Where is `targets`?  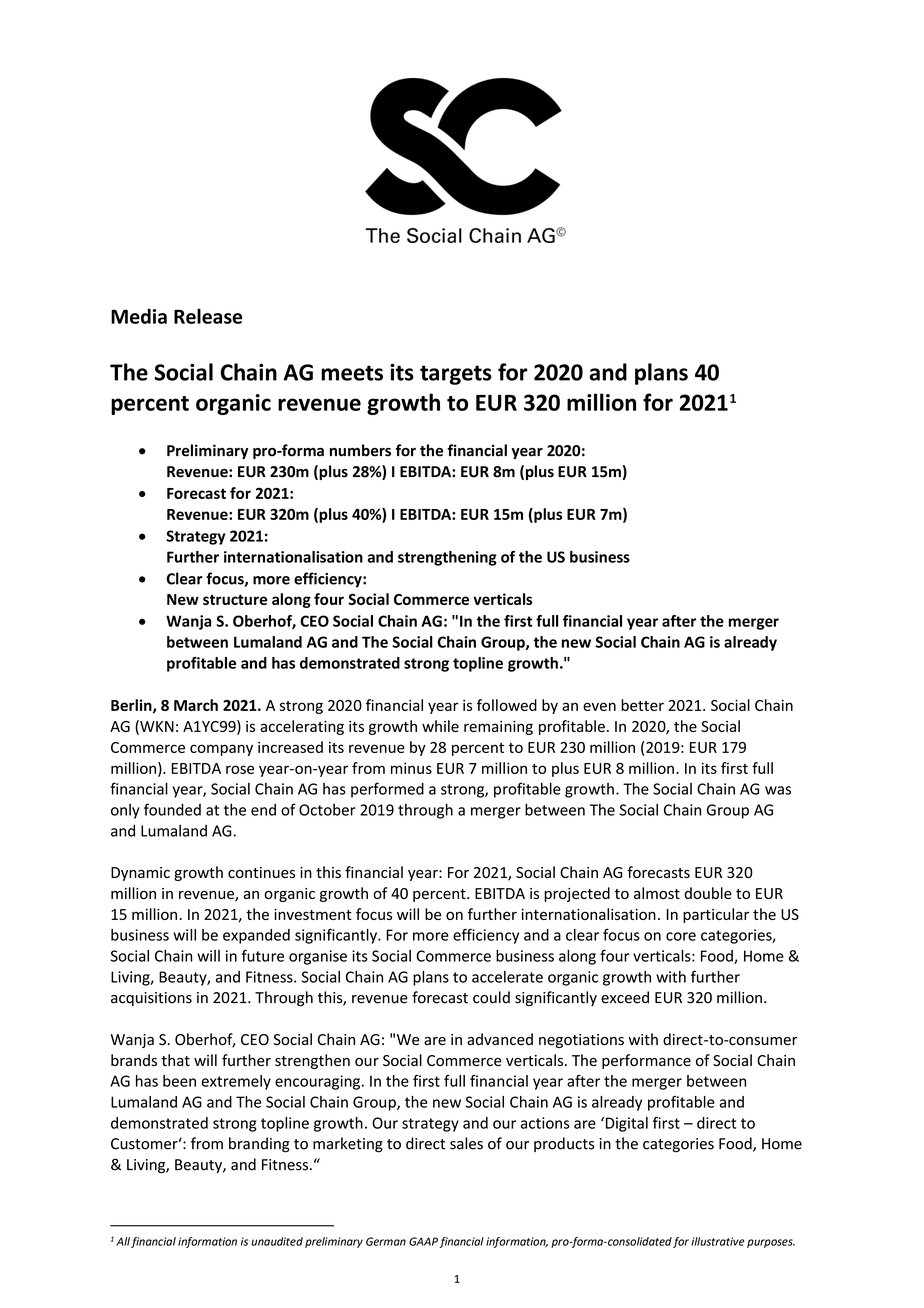
targets is located at coordinates (456, 375).
